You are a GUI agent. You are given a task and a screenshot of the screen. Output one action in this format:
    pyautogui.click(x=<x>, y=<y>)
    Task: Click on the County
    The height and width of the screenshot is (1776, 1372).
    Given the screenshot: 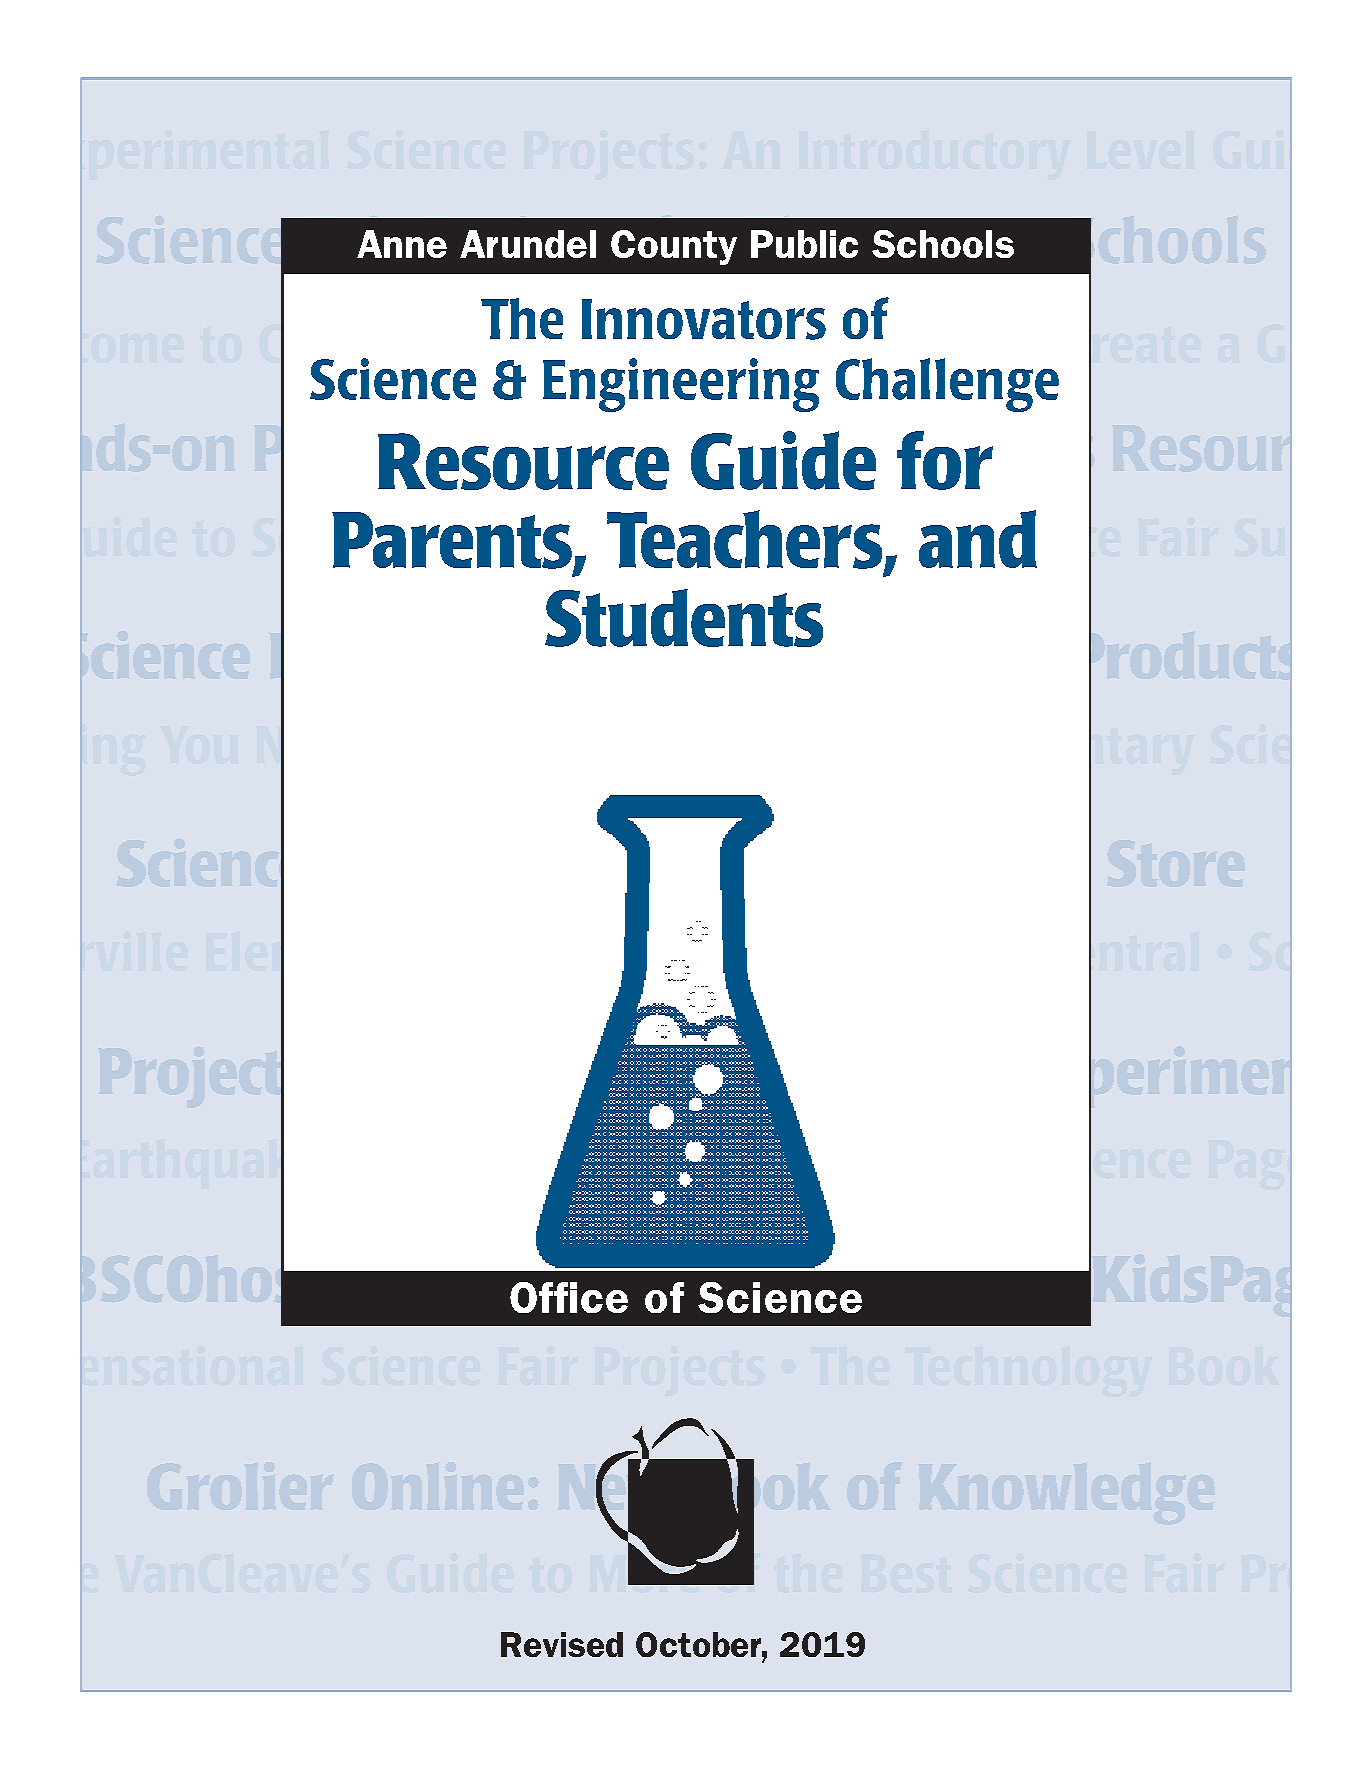 What is the action you would take?
    pyautogui.click(x=674, y=247)
